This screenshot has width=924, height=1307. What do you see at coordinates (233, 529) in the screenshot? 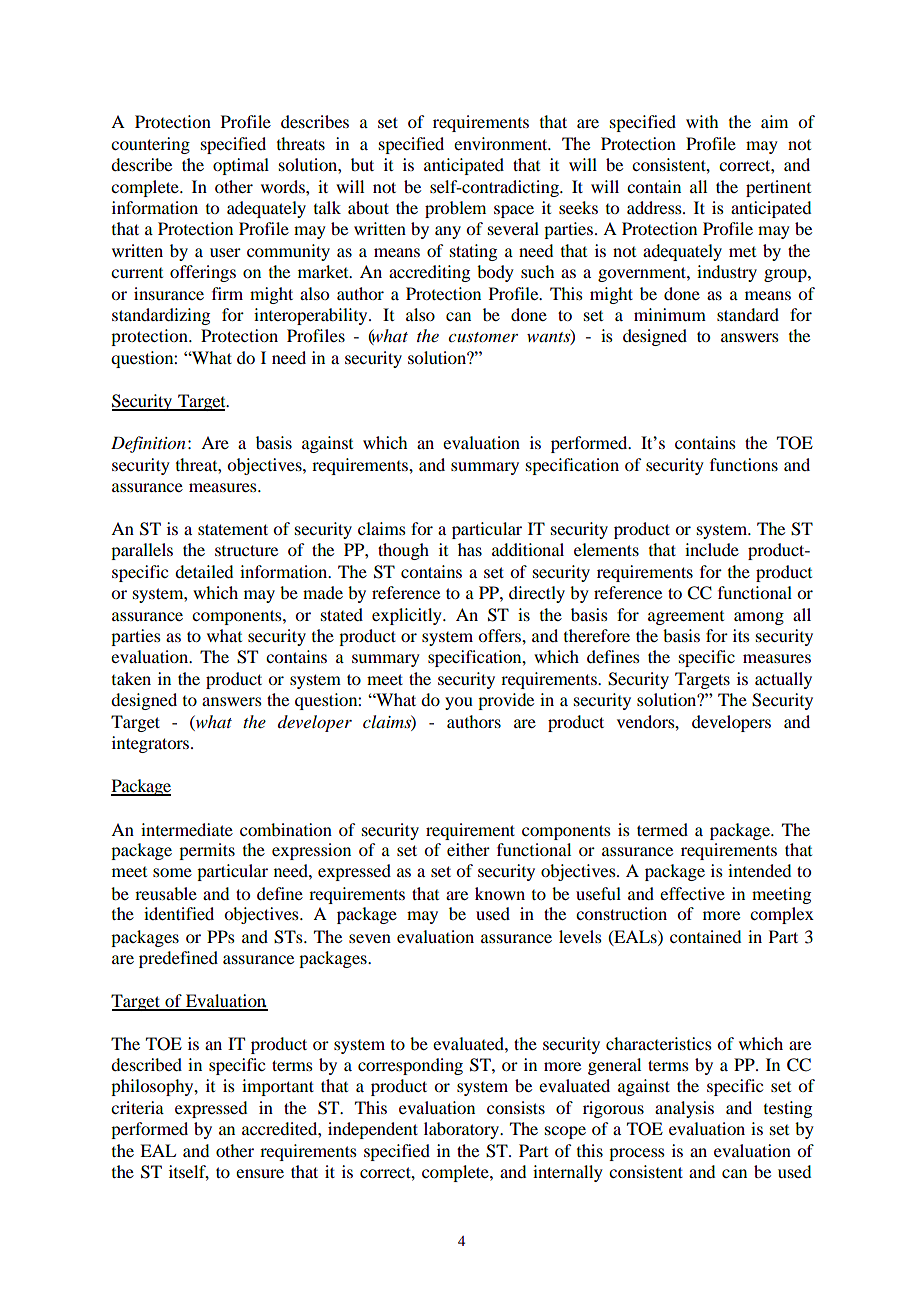
I see `statement` at bounding box center [233, 529].
